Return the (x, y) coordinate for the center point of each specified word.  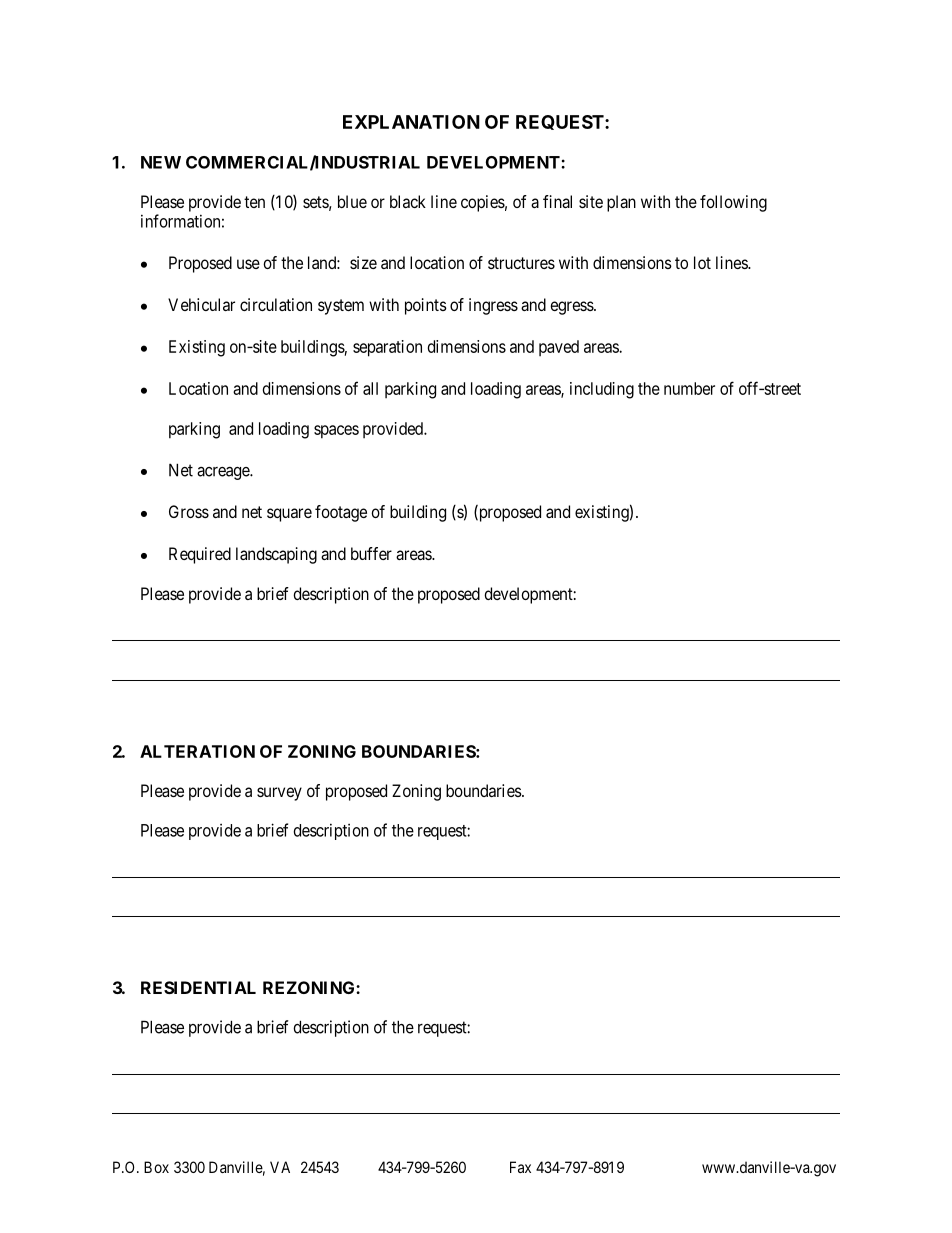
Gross (189, 511)
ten (254, 202)
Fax (520, 1167)
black (408, 201)
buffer (371, 553)
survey (279, 794)
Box (156, 1167)
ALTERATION (197, 751)
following (733, 203)
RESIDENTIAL (198, 987)
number (689, 388)
